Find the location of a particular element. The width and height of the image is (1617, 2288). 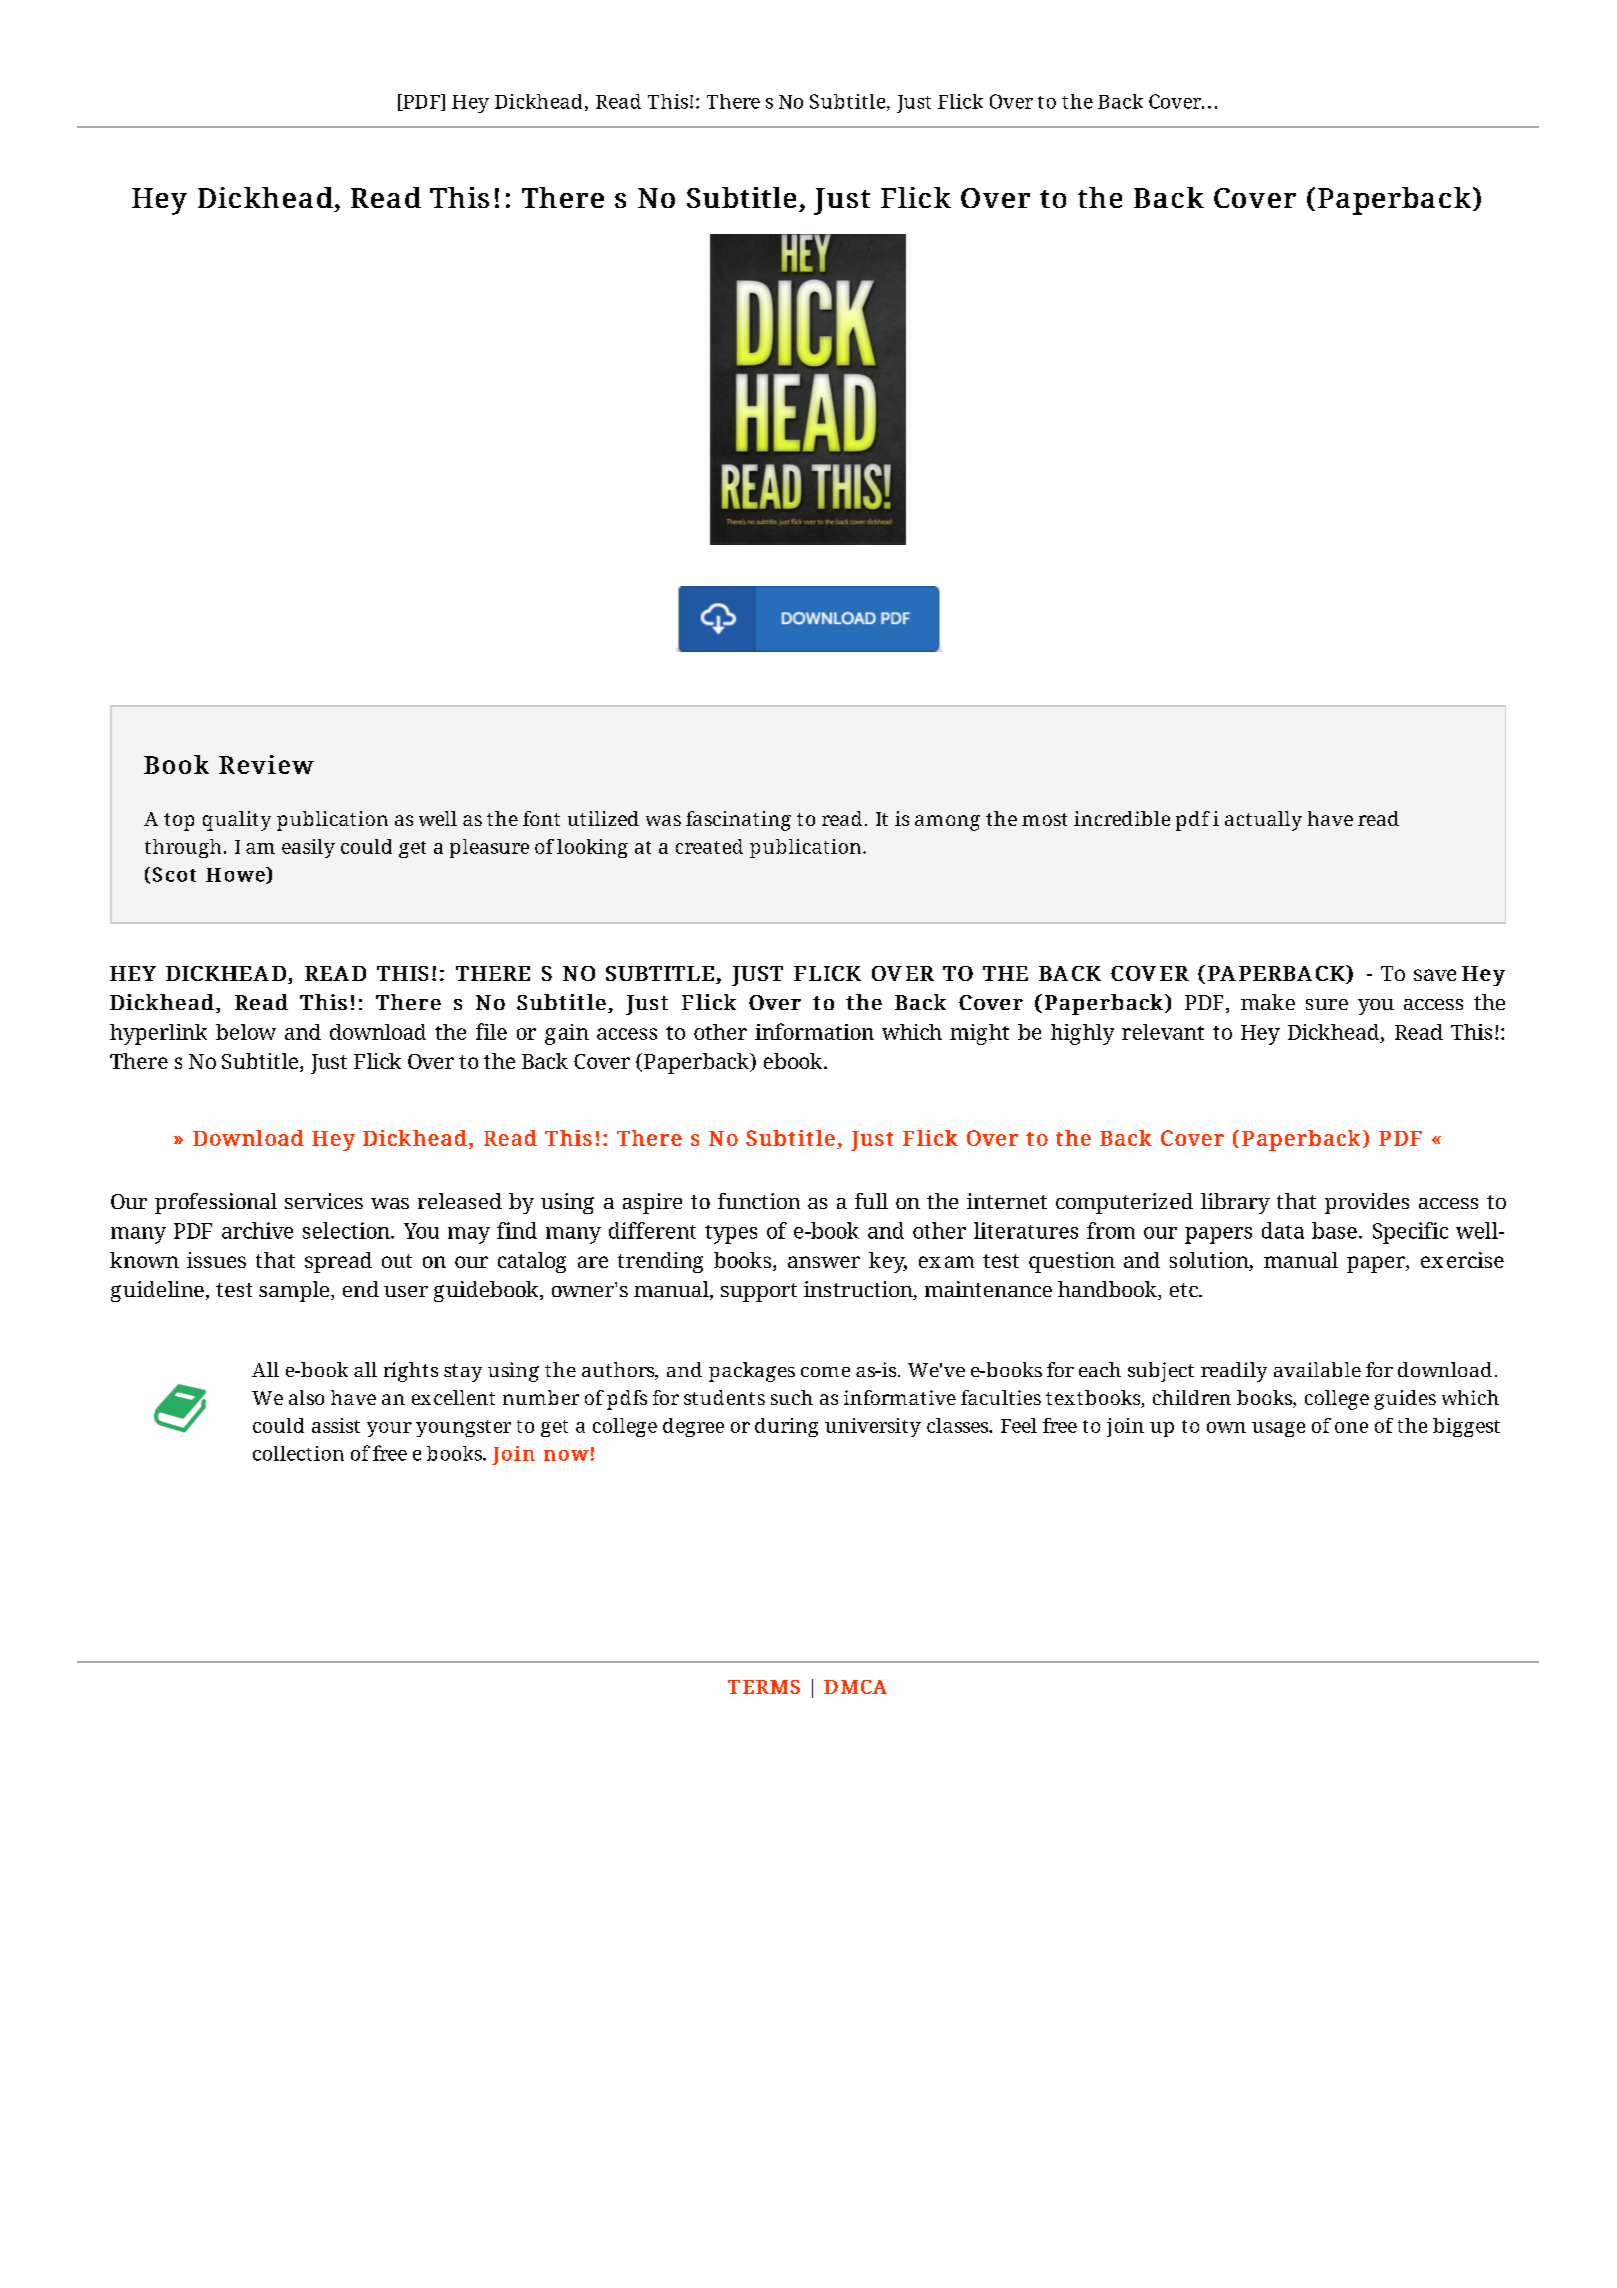

information is located at coordinates (814, 1031).
